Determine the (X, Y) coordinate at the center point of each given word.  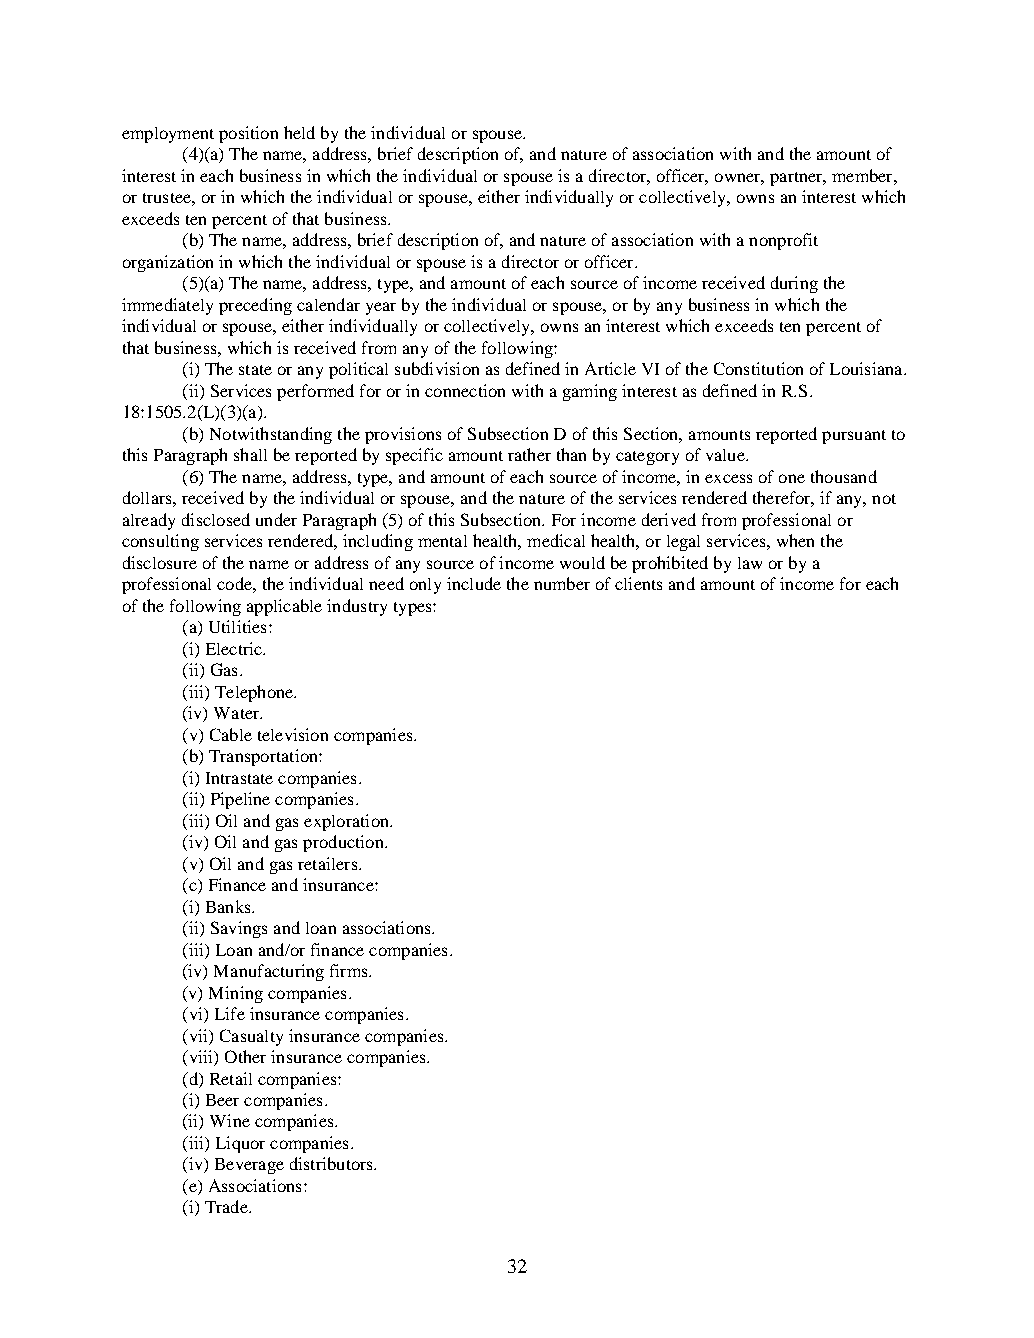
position (248, 134)
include (474, 583)
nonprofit (783, 241)
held (299, 132)
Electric (235, 648)
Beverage (249, 1166)
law (750, 563)
